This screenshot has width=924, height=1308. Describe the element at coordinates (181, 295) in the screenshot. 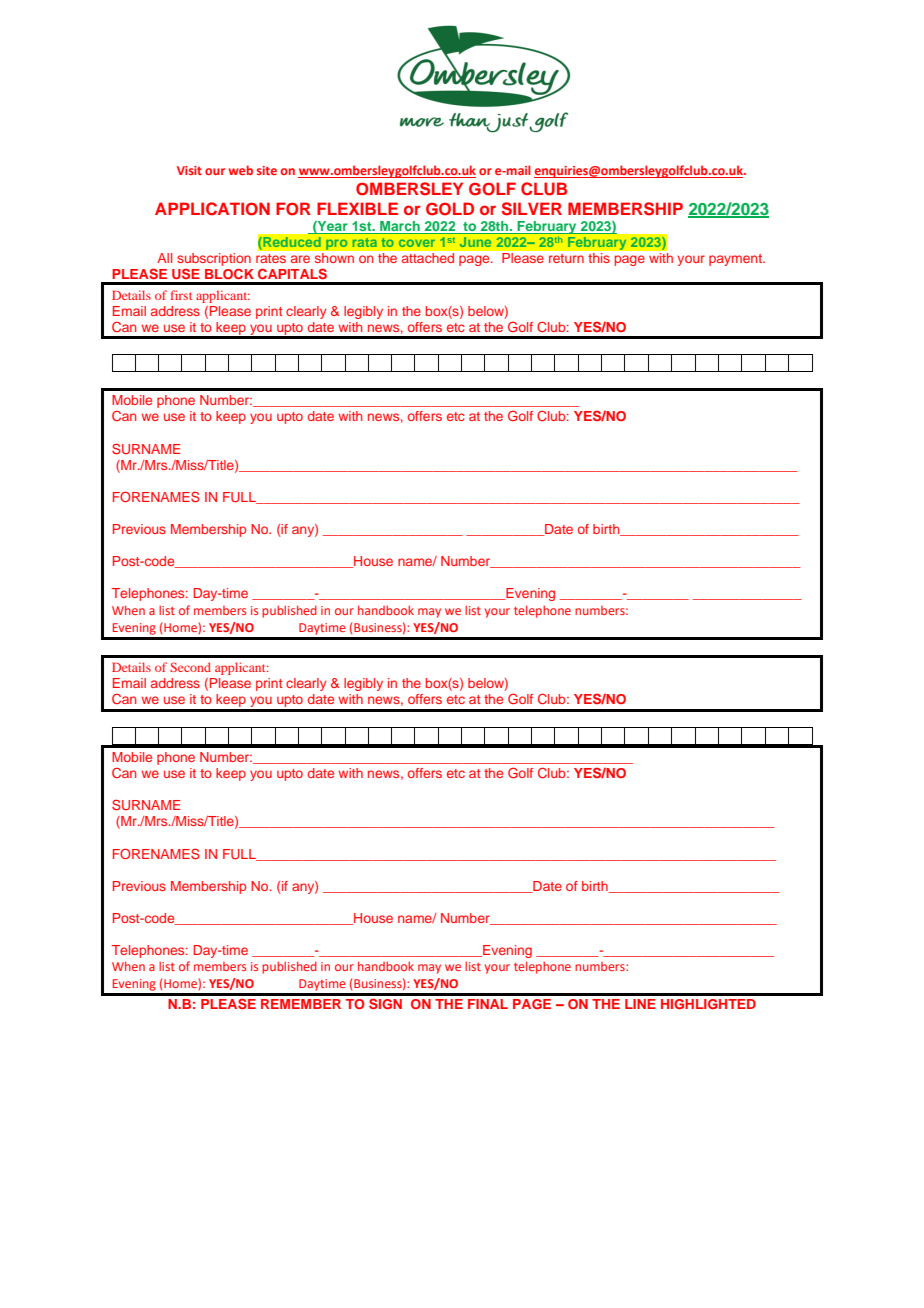

I see `first` at that location.
